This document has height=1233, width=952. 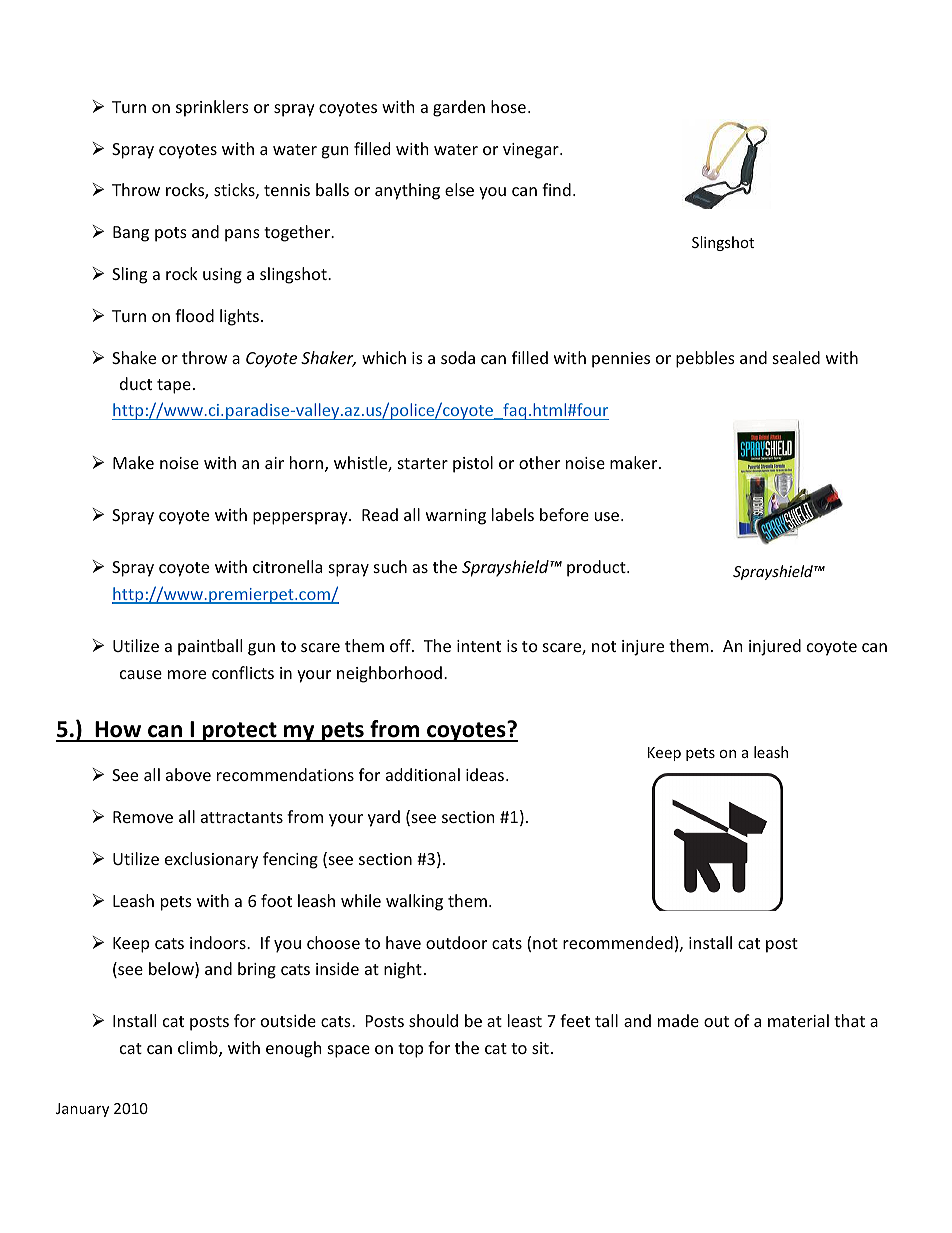 What do you see at coordinates (211, 860) in the document?
I see `exclusionary` at bounding box center [211, 860].
